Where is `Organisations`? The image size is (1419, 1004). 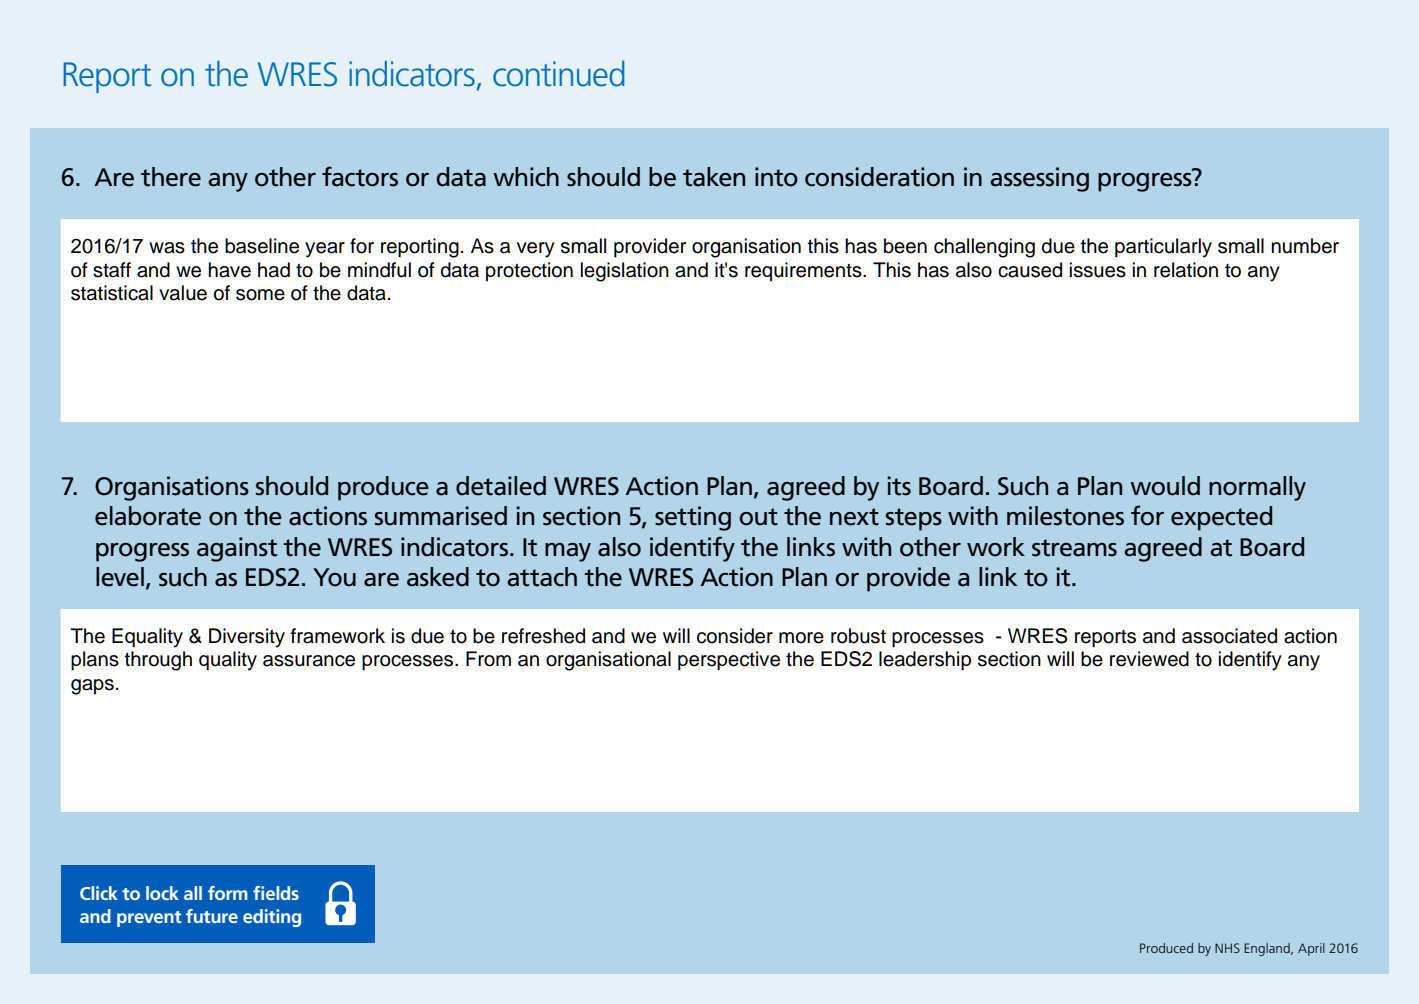 Organisations is located at coordinates (172, 488).
